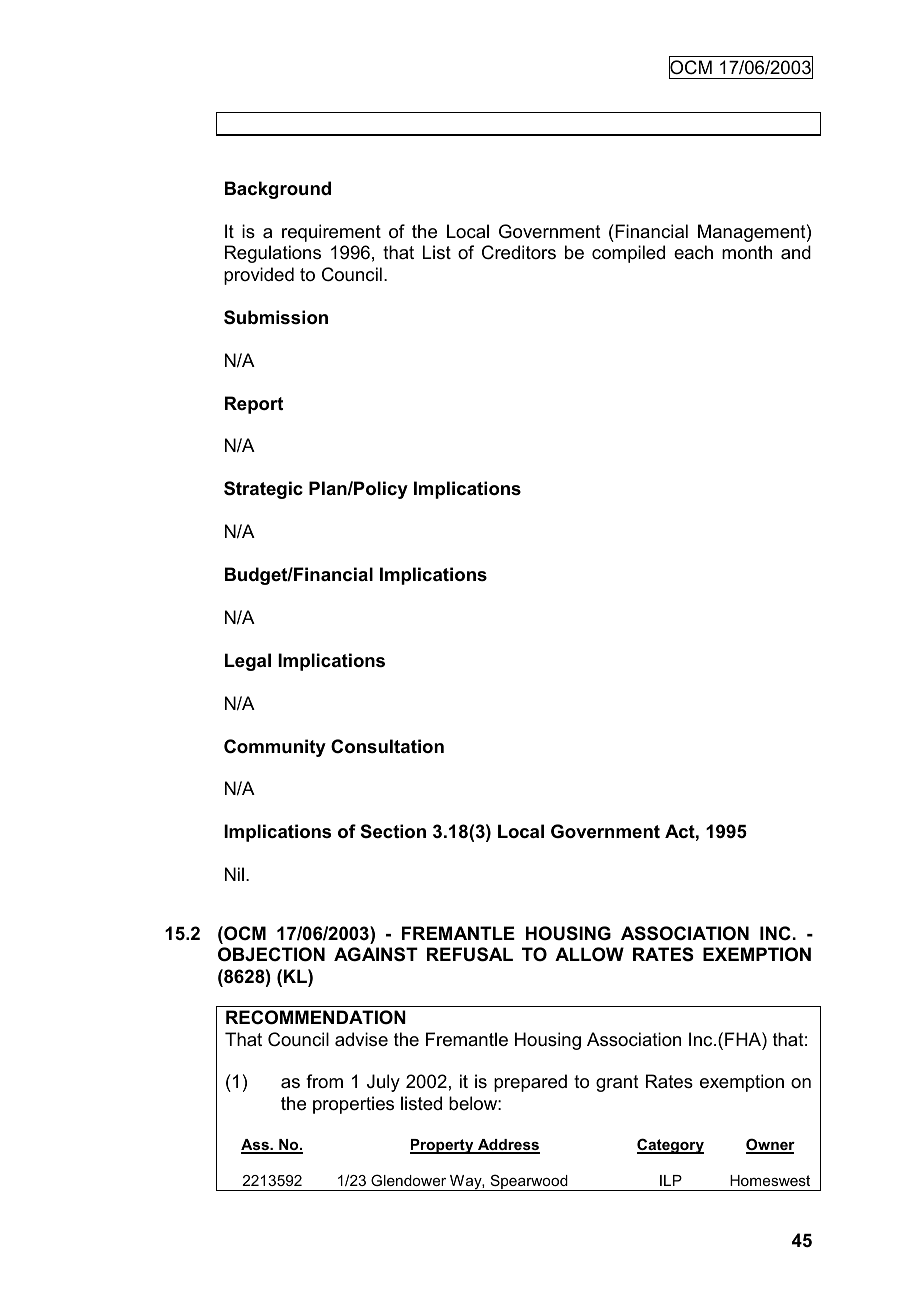  What do you see at coordinates (508, 1146) in the screenshot?
I see `Address` at bounding box center [508, 1146].
